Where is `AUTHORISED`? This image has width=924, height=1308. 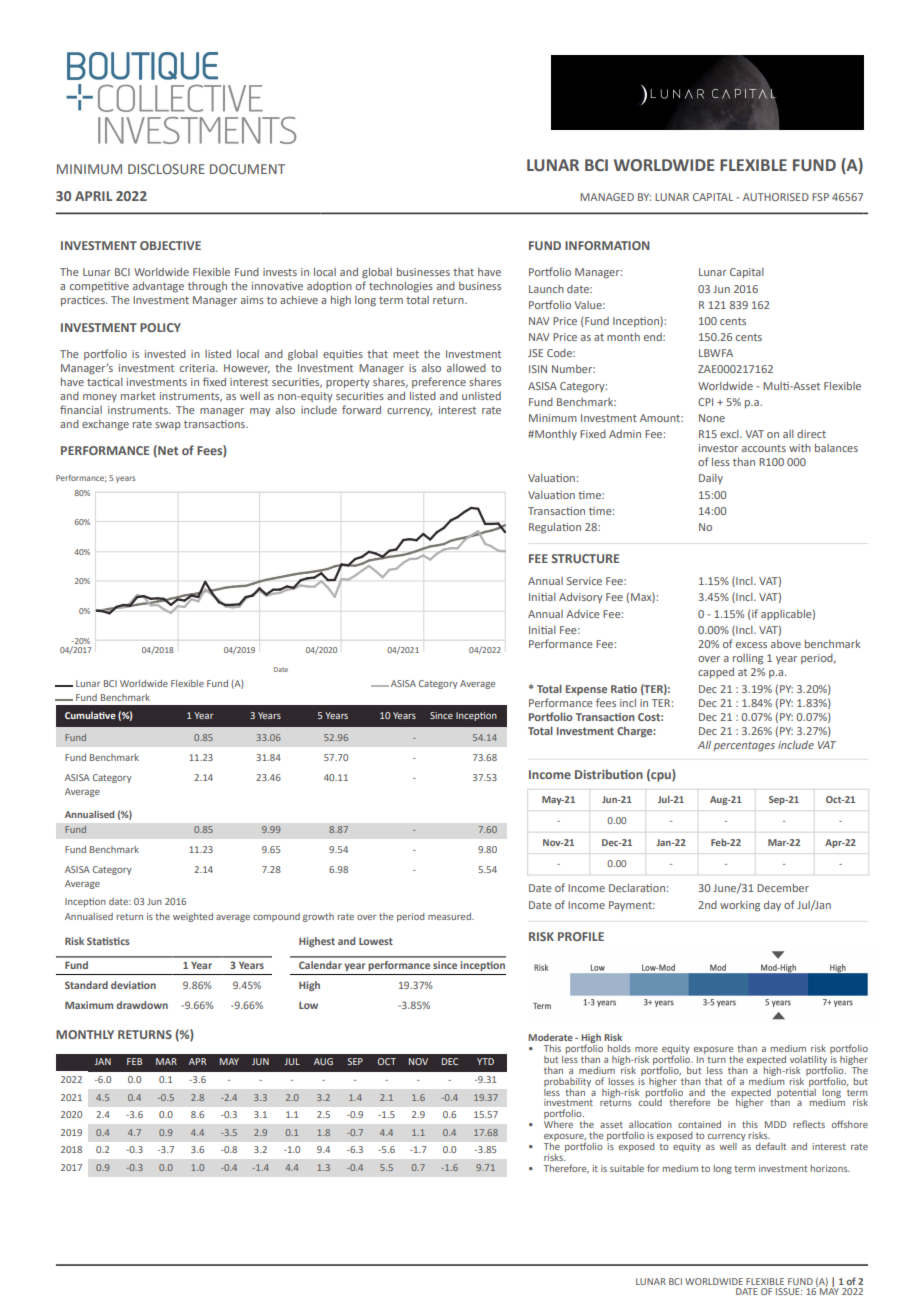 AUTHORISED is located at coordinates (776, 197).
